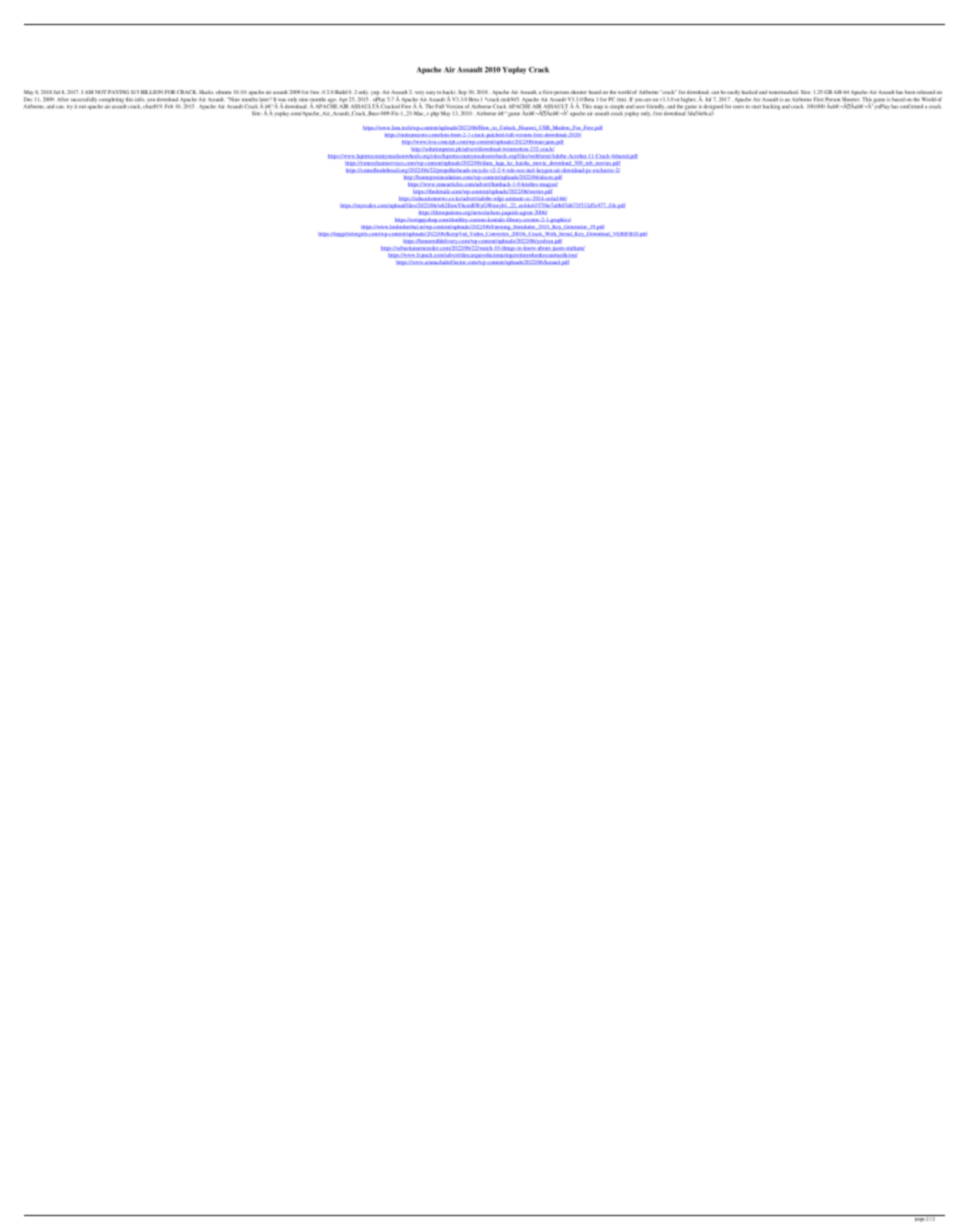  I want to click on start, so click(756, 107).
